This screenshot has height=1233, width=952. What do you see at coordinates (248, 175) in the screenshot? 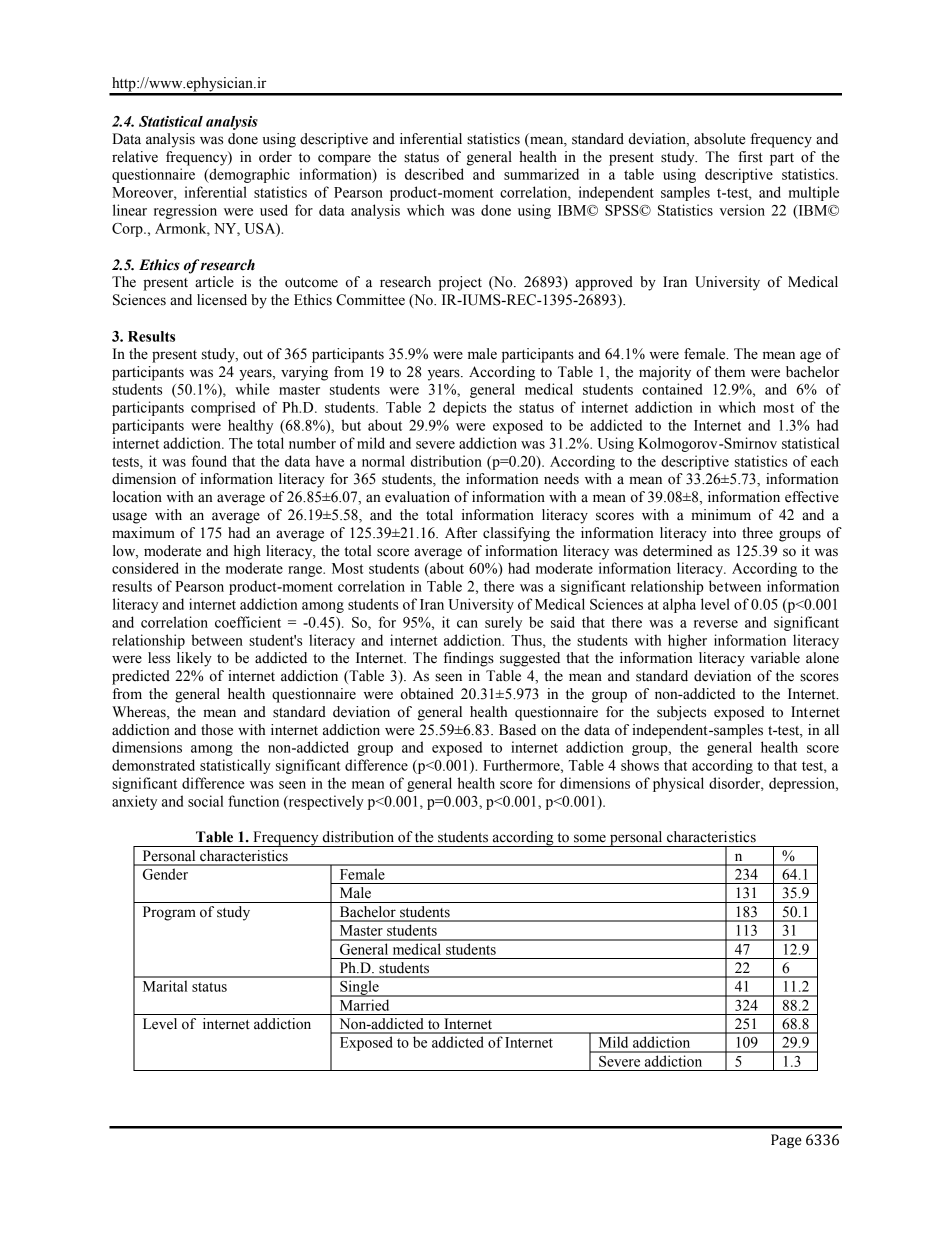
I see `demographic` at bounding box center [248, 175].
